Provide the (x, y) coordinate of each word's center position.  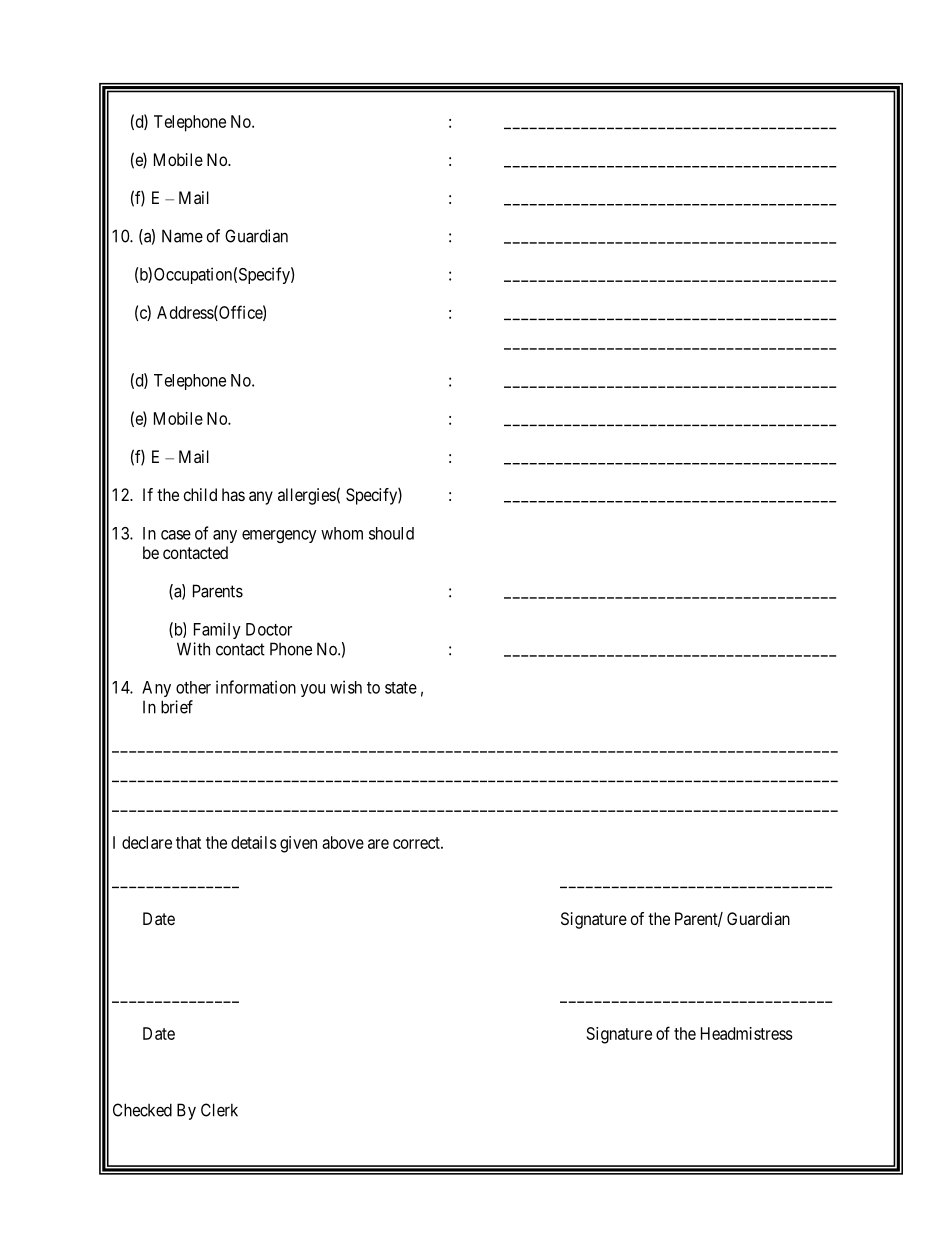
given (298, 844)
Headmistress (747, 1033)
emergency (279, 536)
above (343, 842)
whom (342, 533)
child (200, 494)
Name (182, 236)
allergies (307, 496)
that (188, 842)
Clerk (219, 1110)
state (401, 688)
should (391, 533)
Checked (142, 1110)
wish (346, 687)
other (193, 687)
